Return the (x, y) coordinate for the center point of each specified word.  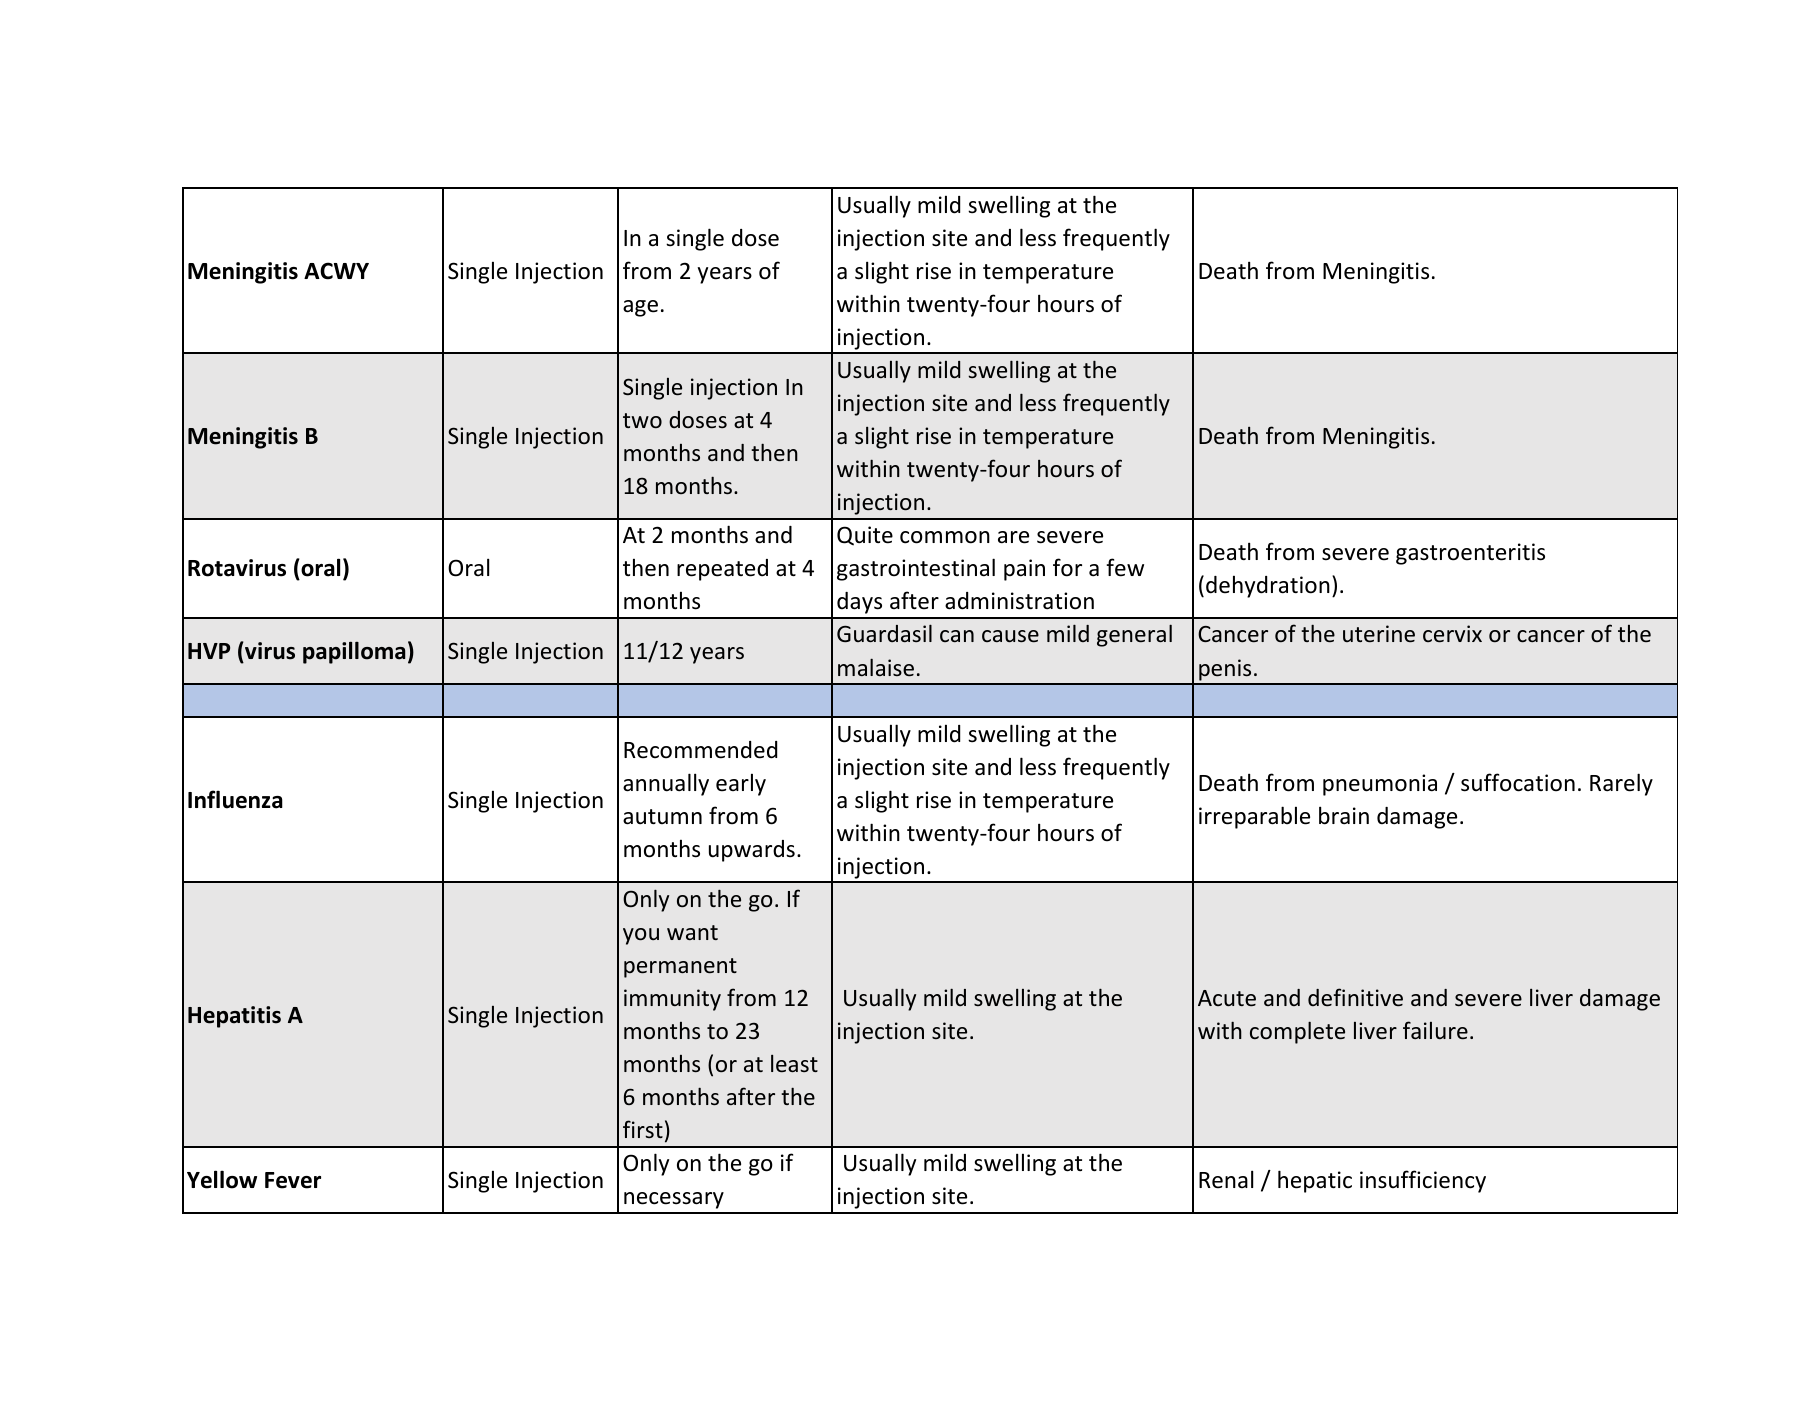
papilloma (354, 652)
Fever (293, 1180)
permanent (680, 968)
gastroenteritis (1470, 554)
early (741, 784)
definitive (1355, 997)
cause (1010, 636)
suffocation (1518, 782)
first (643, 1129)
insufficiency (1423, 1181)
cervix (1452, 634)
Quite (865, 536)
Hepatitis (234, 1017)
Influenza (235, 799)
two (642, 420)
